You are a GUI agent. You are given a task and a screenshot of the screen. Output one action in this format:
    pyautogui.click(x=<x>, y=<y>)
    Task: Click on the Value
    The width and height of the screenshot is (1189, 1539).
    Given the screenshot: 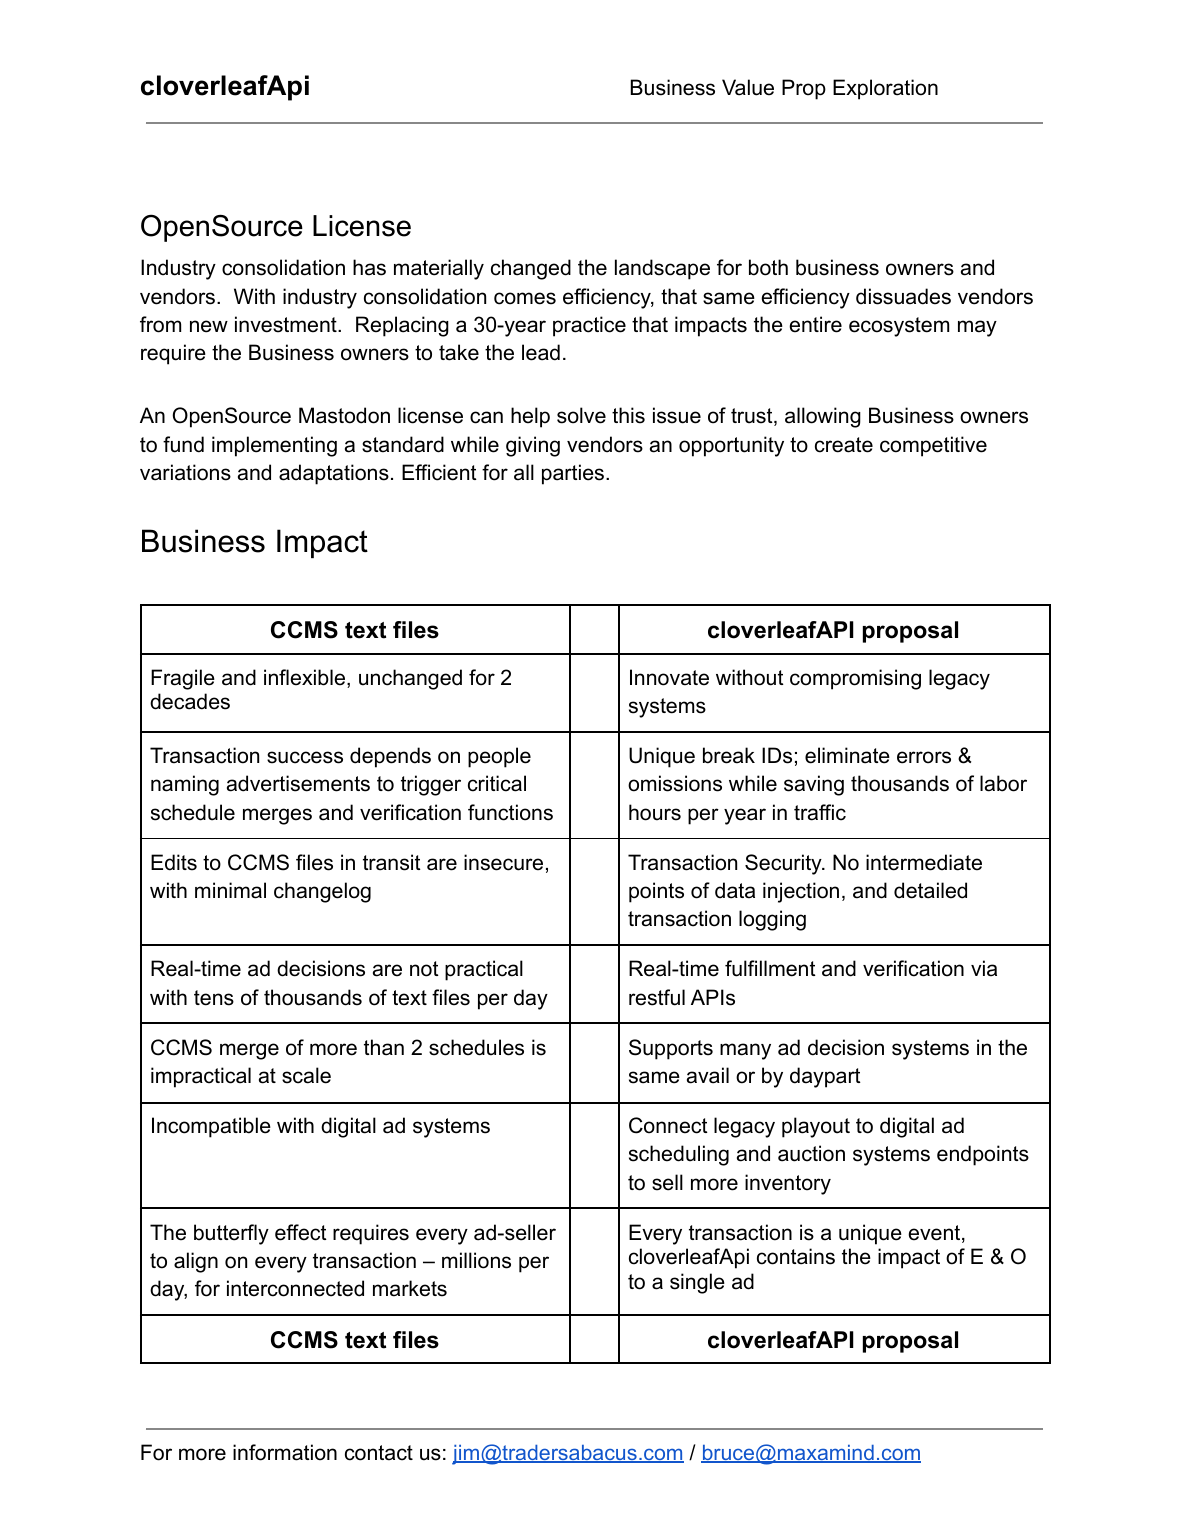 What is the action you would take?
    pyautogui.click(x=748, y=87)
